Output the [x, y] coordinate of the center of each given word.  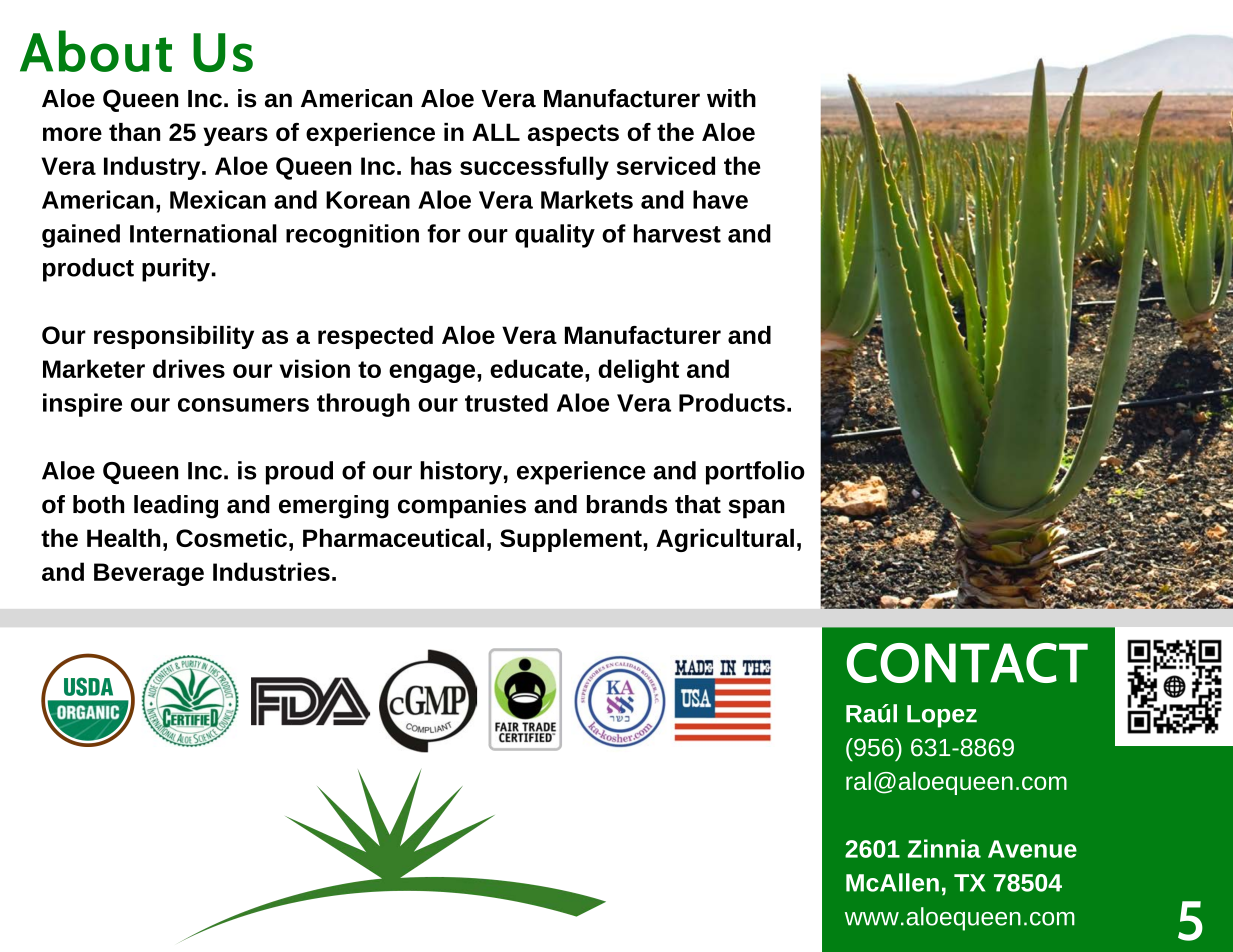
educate [536, 368]
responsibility [174, 337]
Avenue [1032, 849]
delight [638, 371]
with [731, 98]
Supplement [572, 540]
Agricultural [725, 540]
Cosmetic [231, 538]
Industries [271, 571]
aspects [573, 135]
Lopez [942, 716]
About [96, 51]
